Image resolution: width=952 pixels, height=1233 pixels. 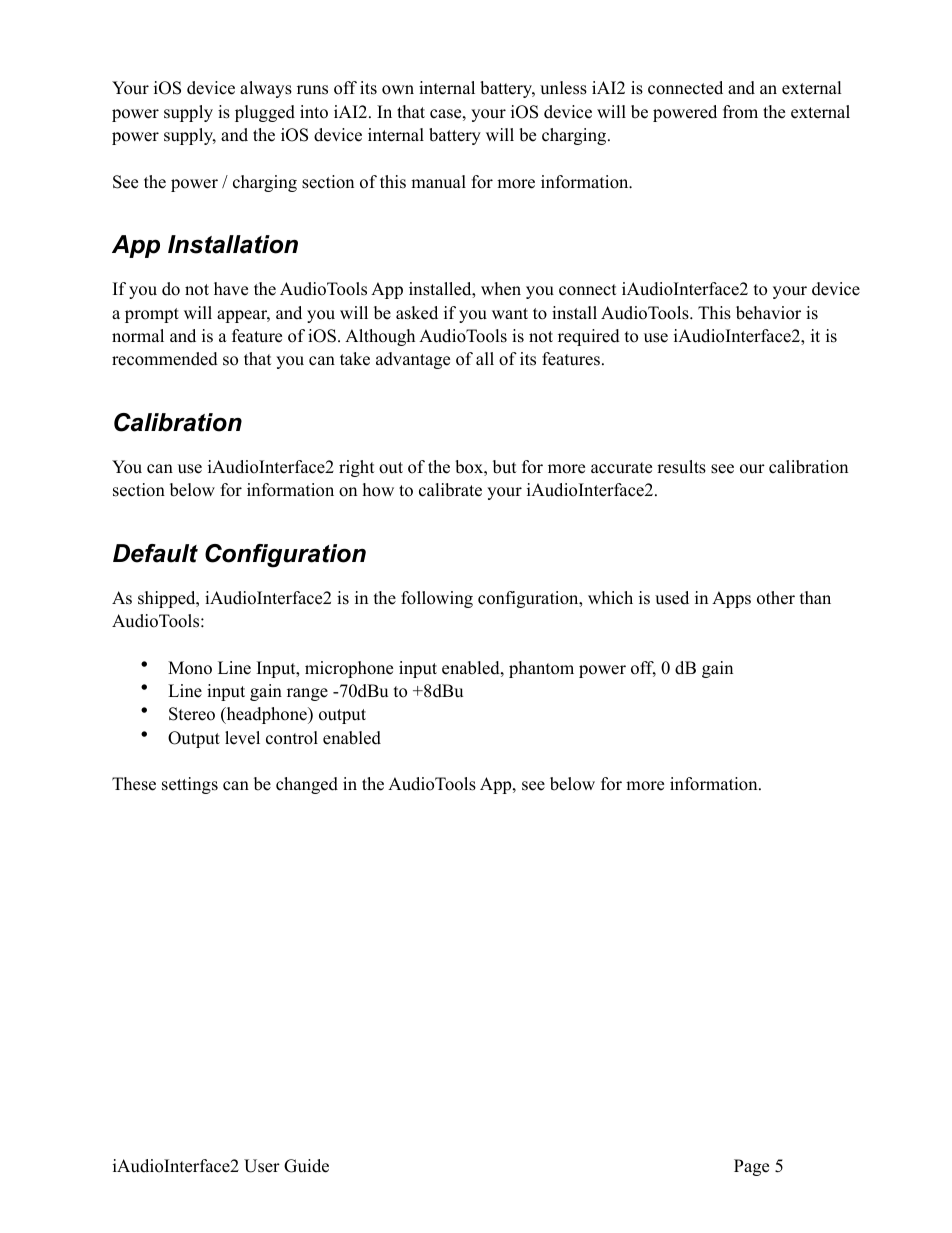 What do you see at coordinates (450, 490) in the screenshot?
I see `calibrate` at bounding box center [450, 490].
